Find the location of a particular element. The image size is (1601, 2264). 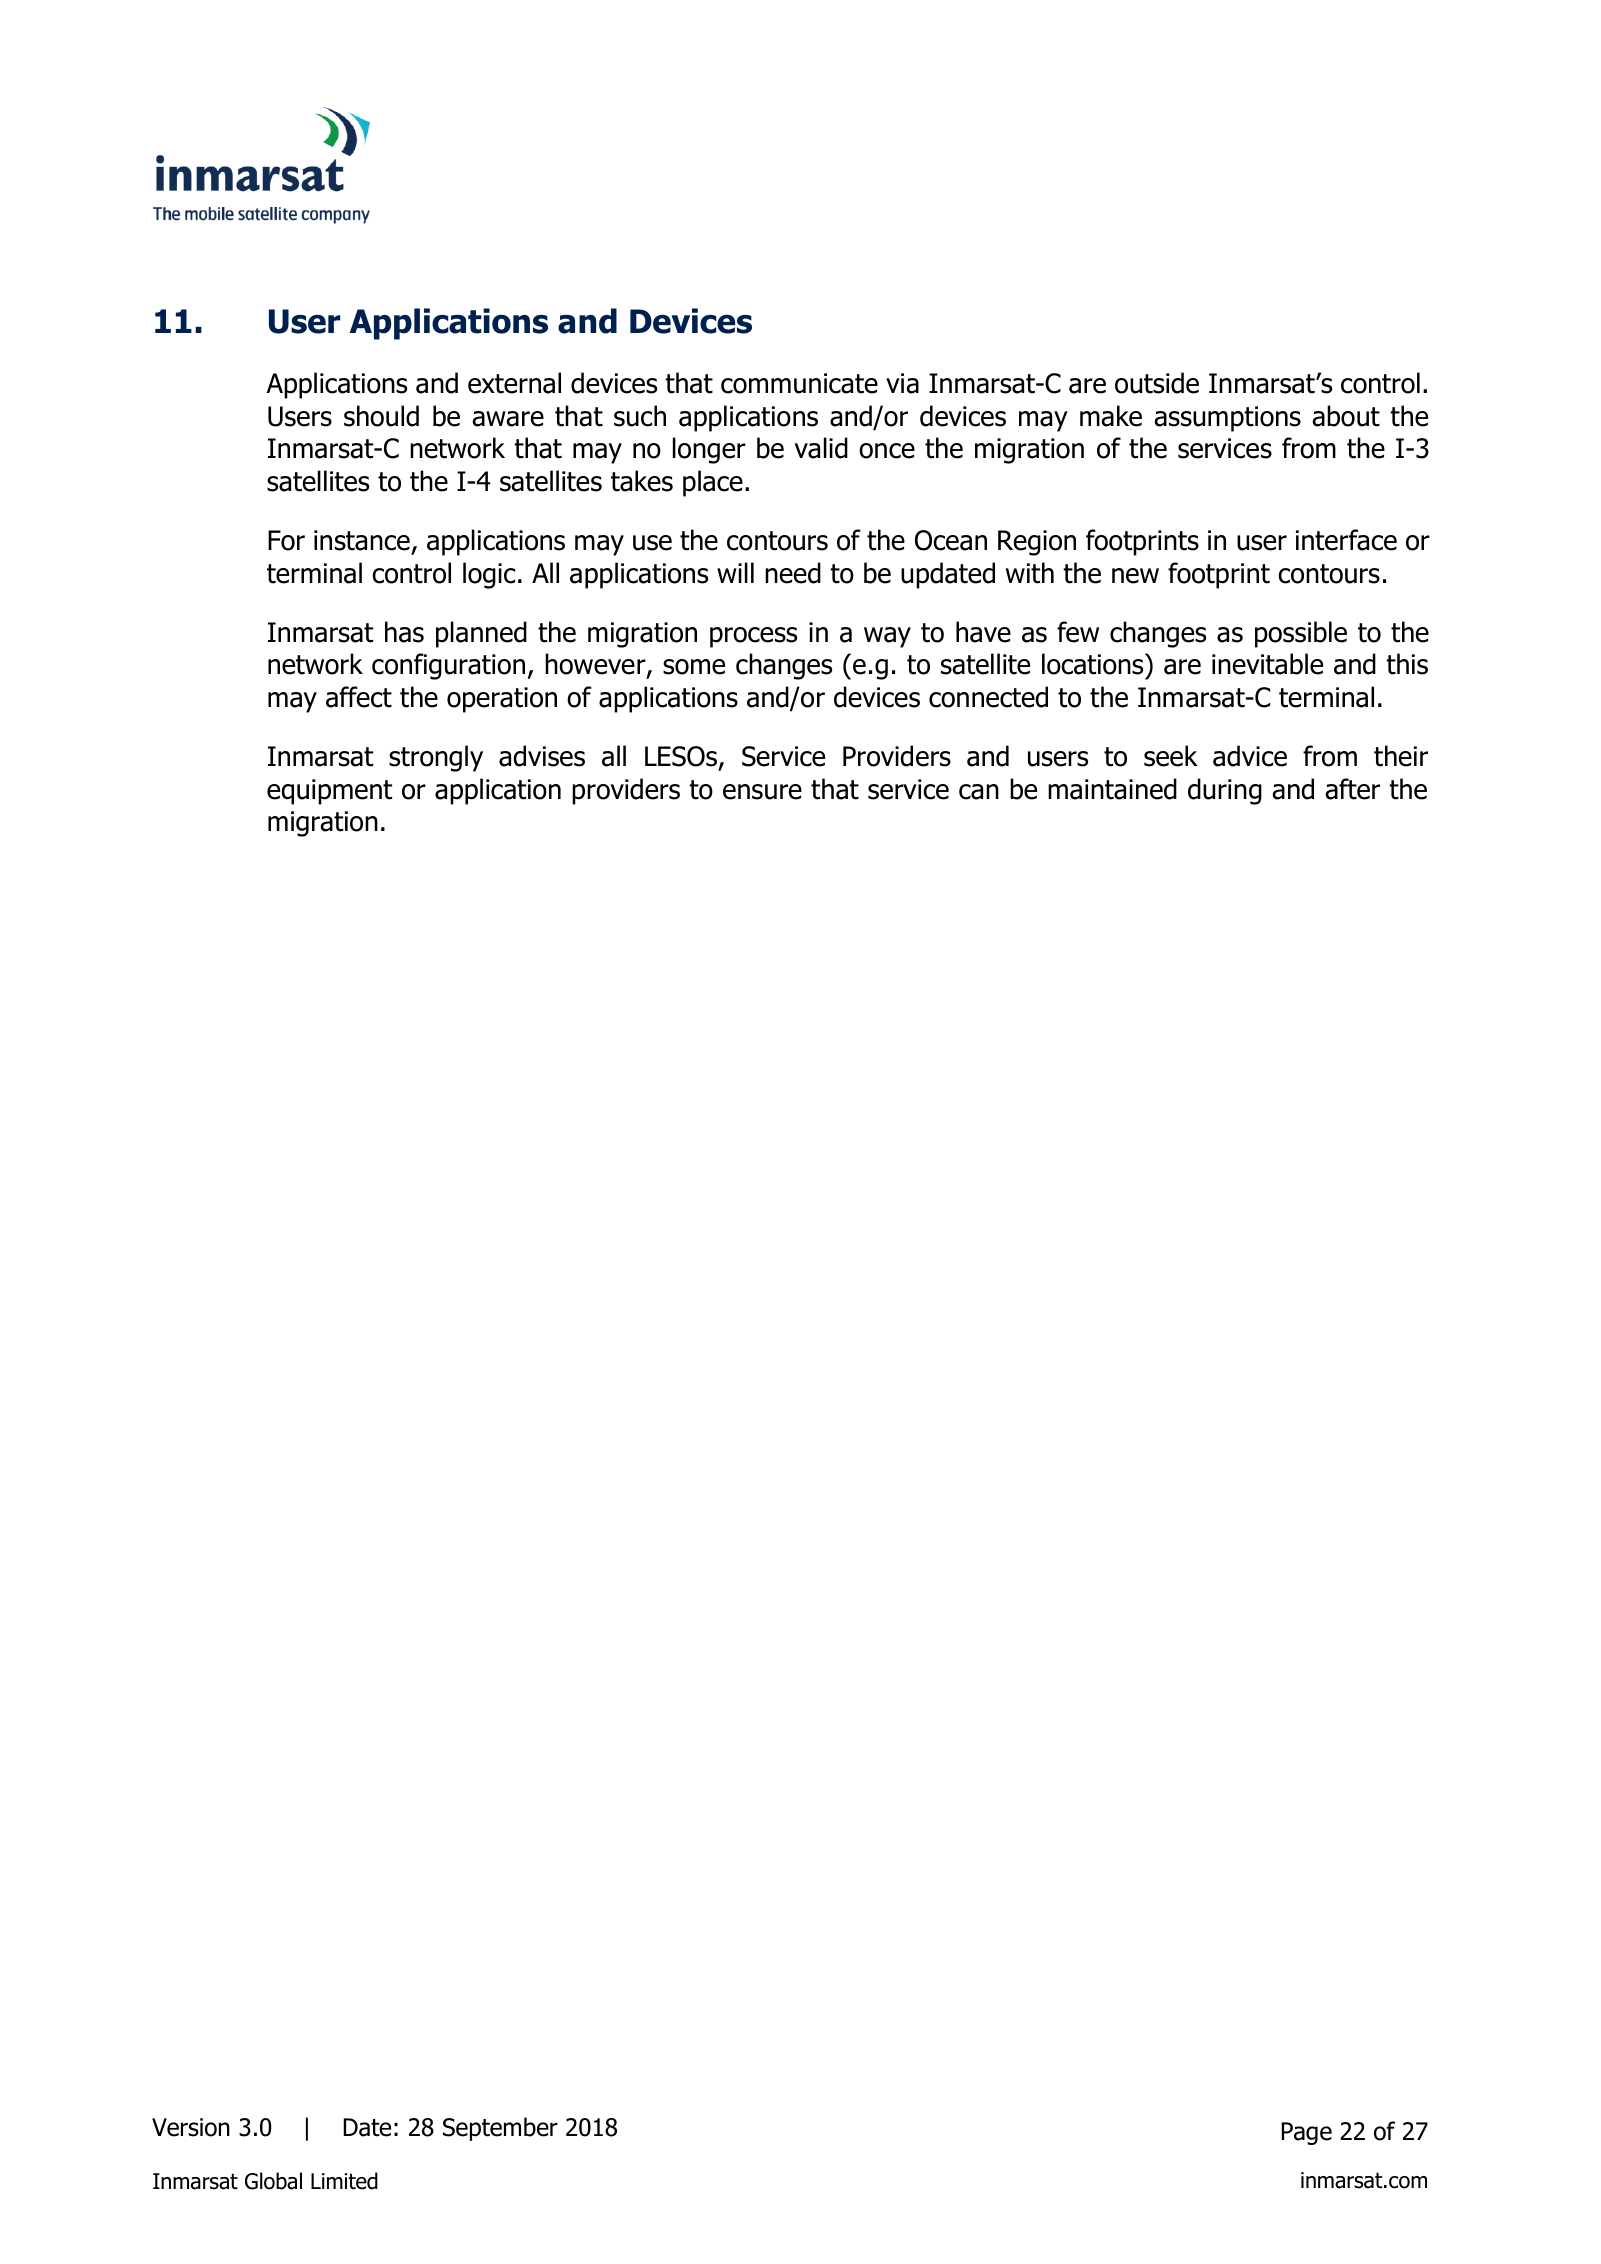

should is located at coordinates (381, 416).
